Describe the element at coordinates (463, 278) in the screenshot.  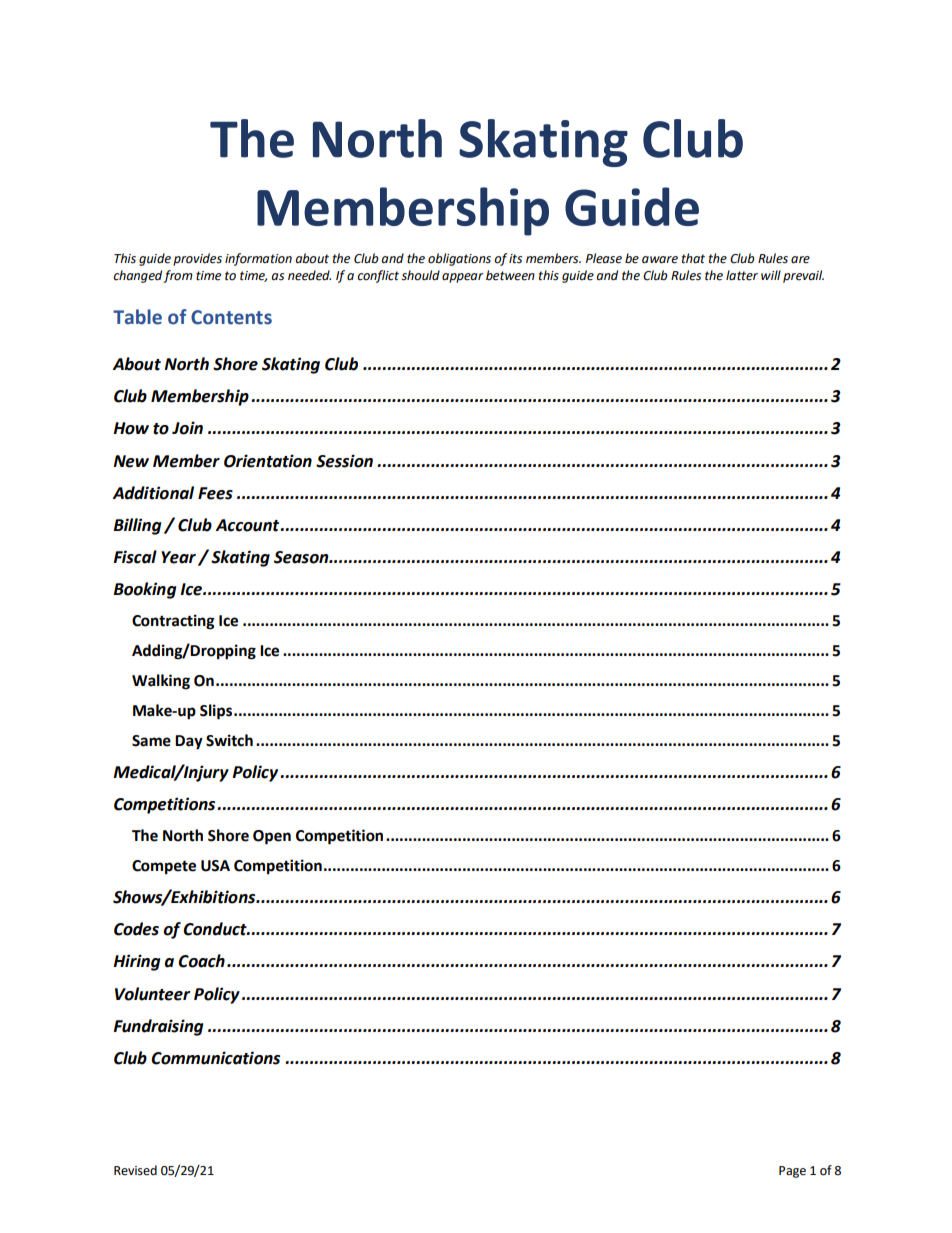
I see `appear` at that location.
